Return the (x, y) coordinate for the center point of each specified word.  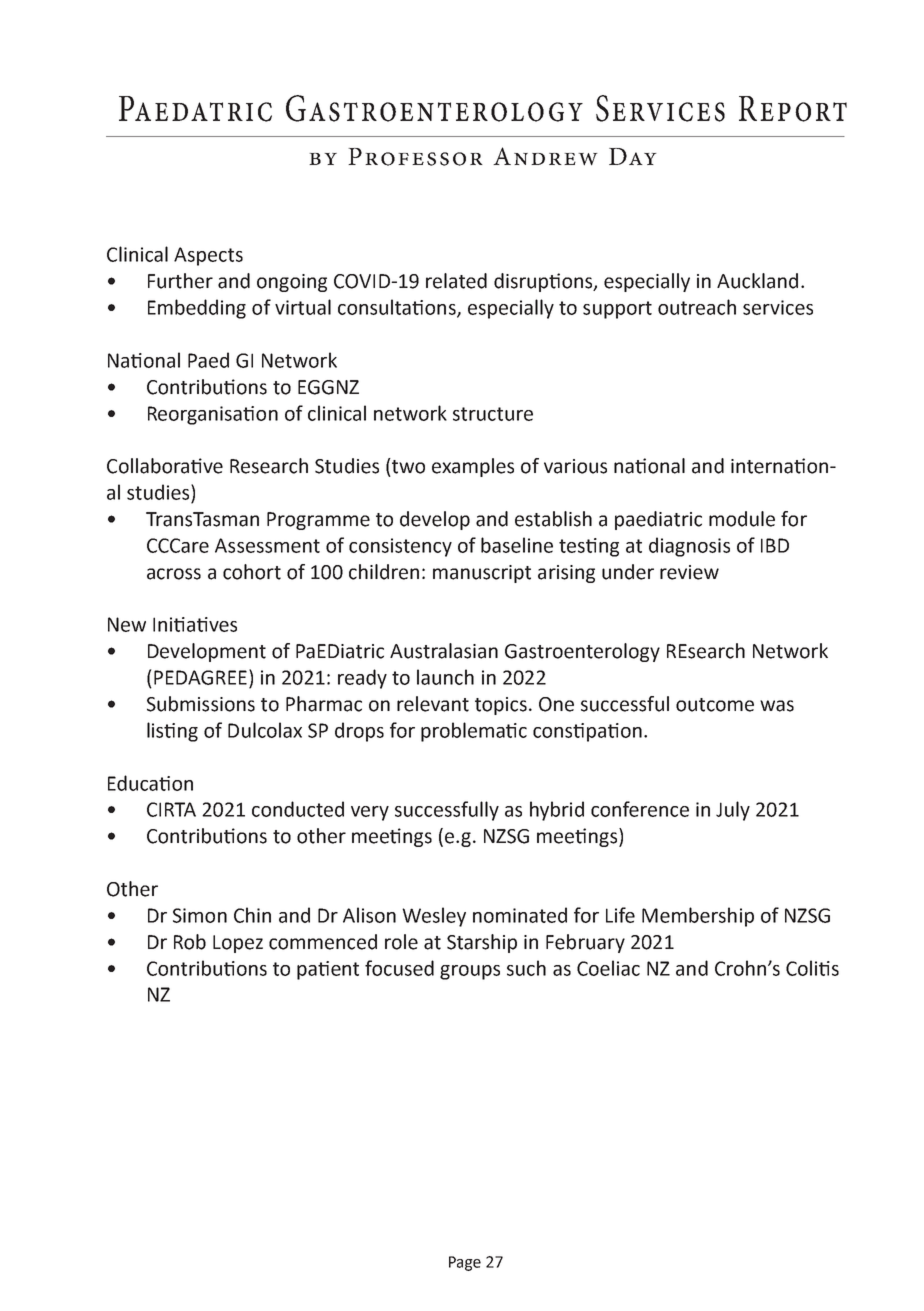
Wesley (434, 917)
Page (465, 1263)
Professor (415, 157)
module (742, 519)
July (733, 811)
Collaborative (165, 466)
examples (473, 467)
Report (793, 109)
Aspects (208, 256)
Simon (200, 915)
